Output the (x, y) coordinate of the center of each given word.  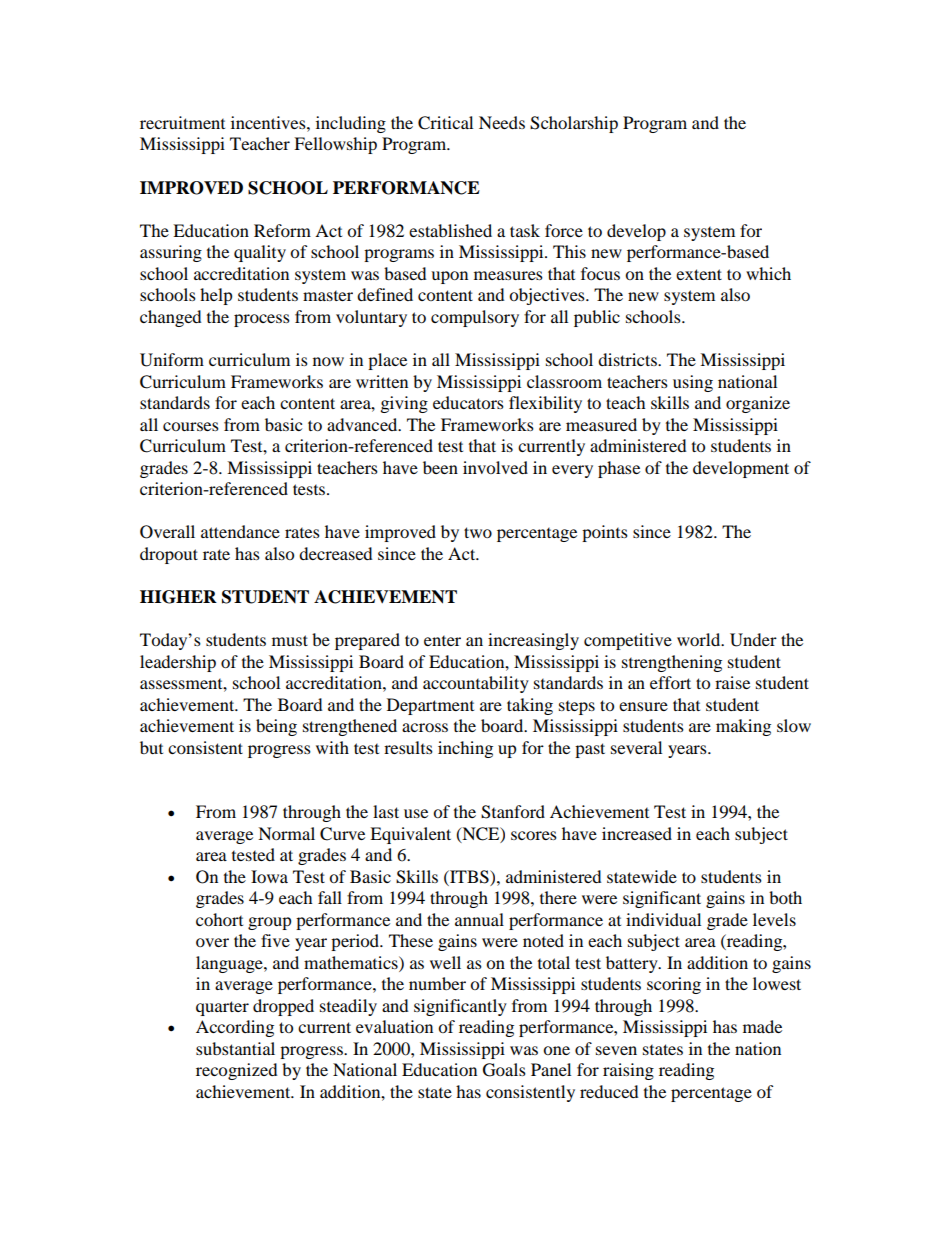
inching (465, 749)
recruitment (182, 122)
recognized (236, 1071)
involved (495, 467)
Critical (445, 123)
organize (758, 404)
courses (191, 426)
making (743, 727)
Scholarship (574, 124)
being (276, 727)
